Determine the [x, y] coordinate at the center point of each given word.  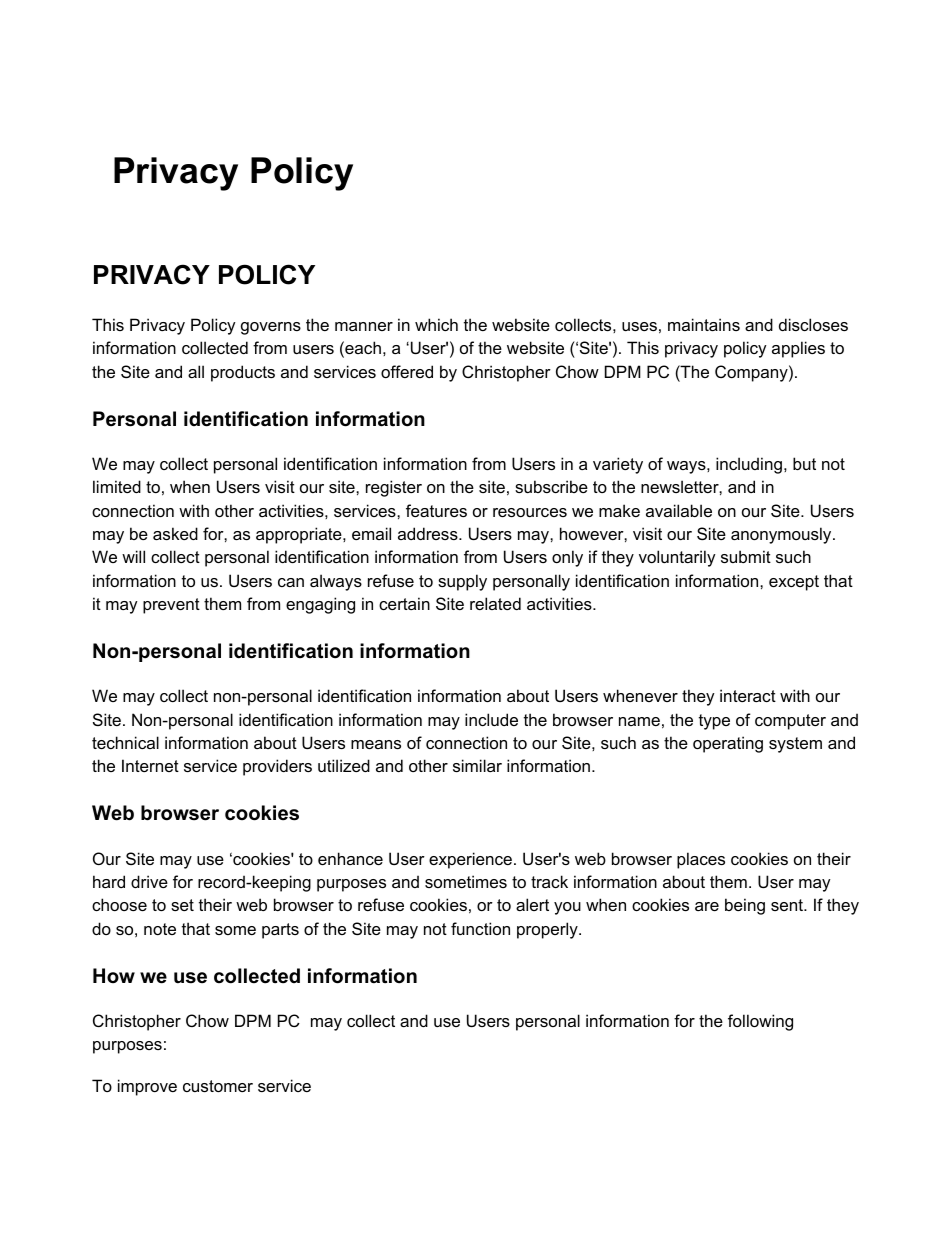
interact [748, 695]
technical [125, 742]
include [491, 719]
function [480, 928]
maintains [704, 324]
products [243, 373]
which [436, 324]
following [760, 1022]
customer [218, 1086]
